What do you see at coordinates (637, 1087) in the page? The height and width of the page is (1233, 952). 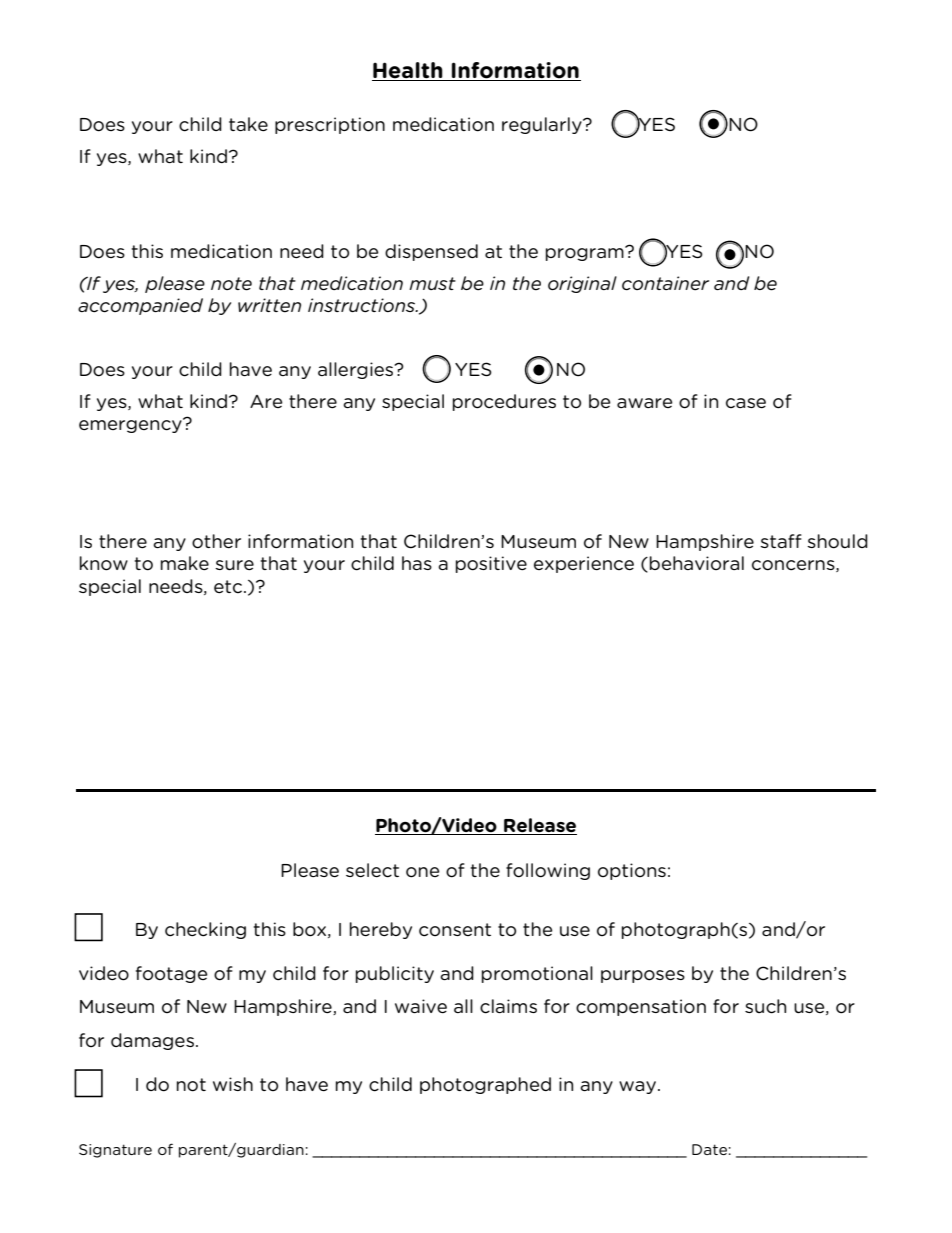 I see `way` at bounding box center [637, 1087].
